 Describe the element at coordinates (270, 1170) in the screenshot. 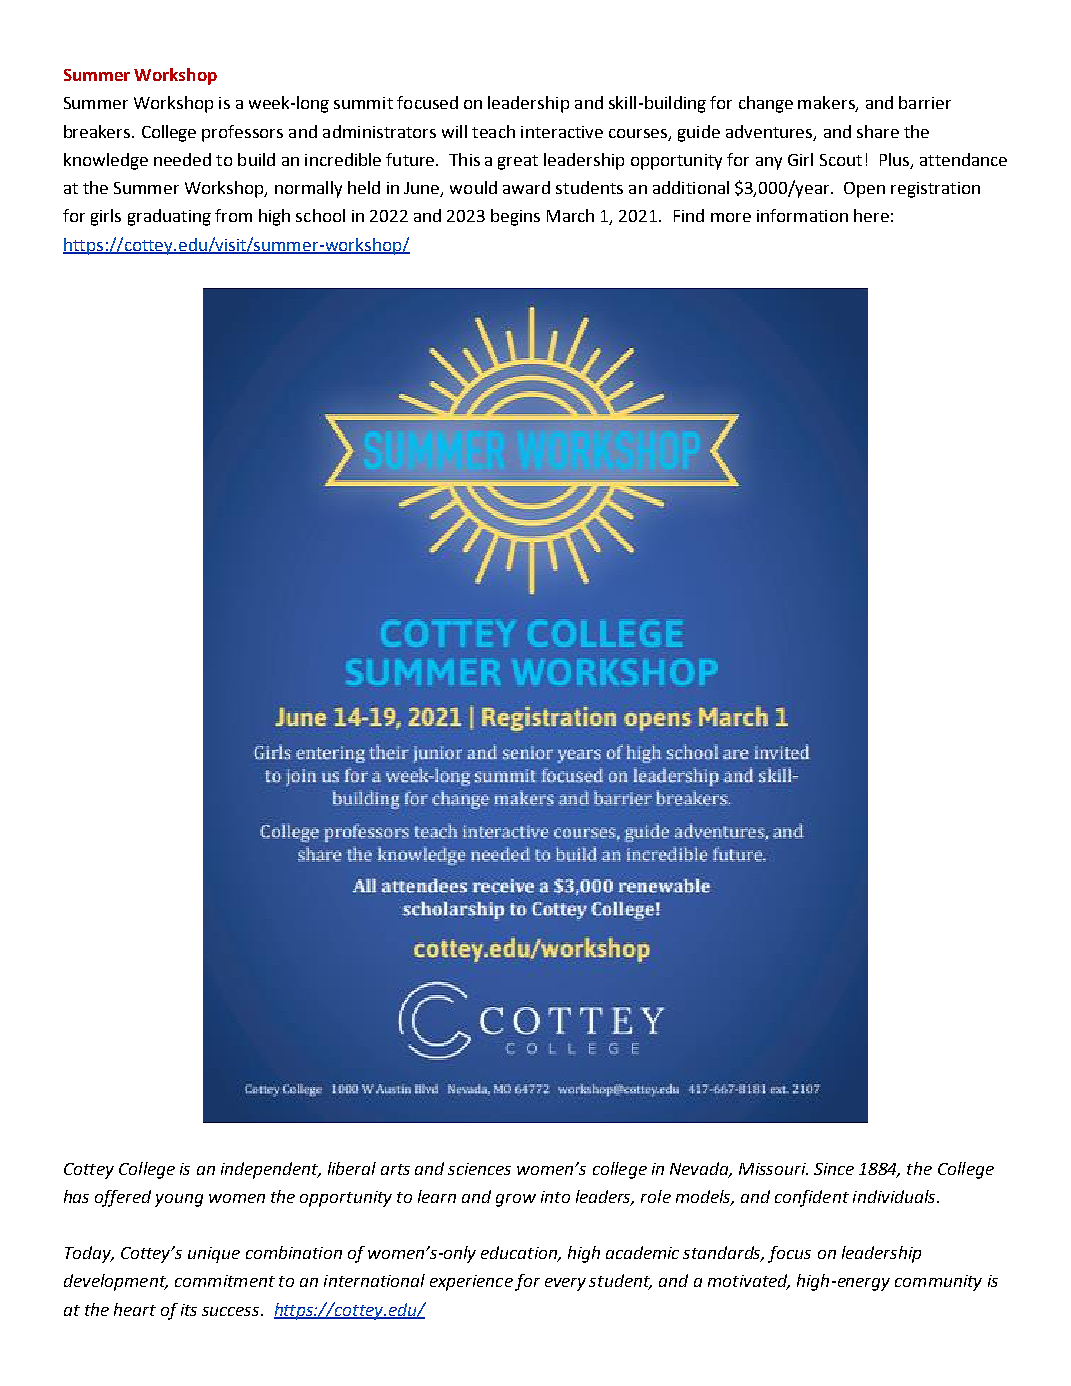

I see `independent` at that location.
